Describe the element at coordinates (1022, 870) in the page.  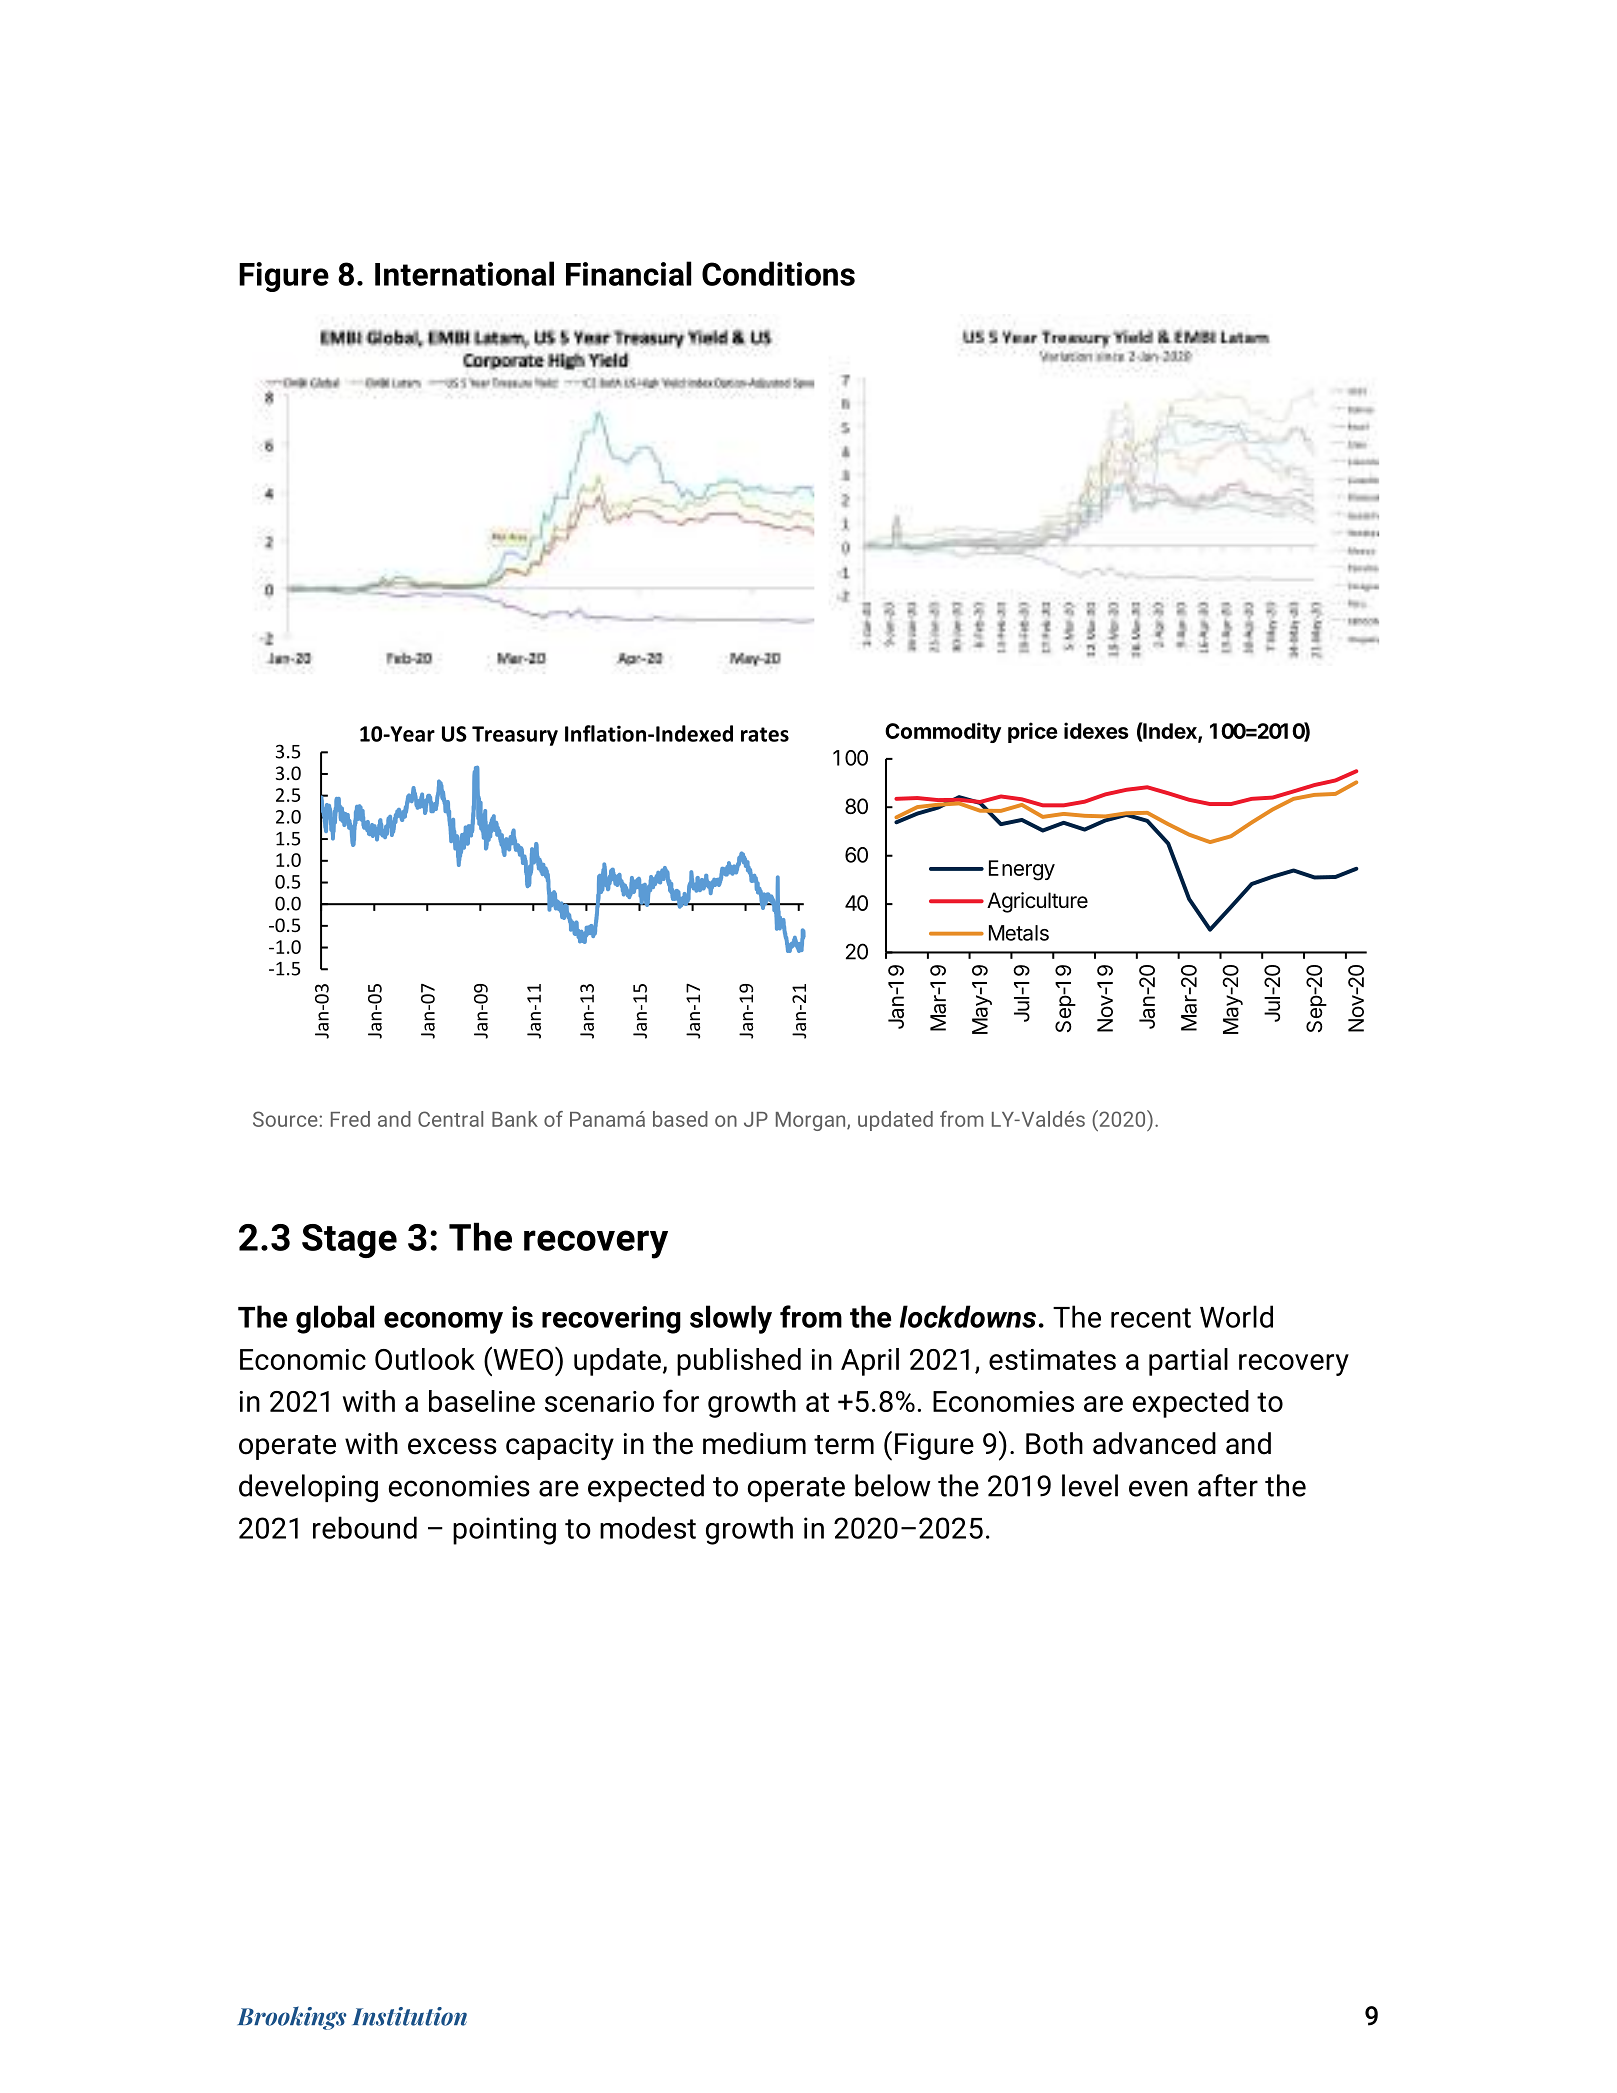
I see `Energy` at that location.
